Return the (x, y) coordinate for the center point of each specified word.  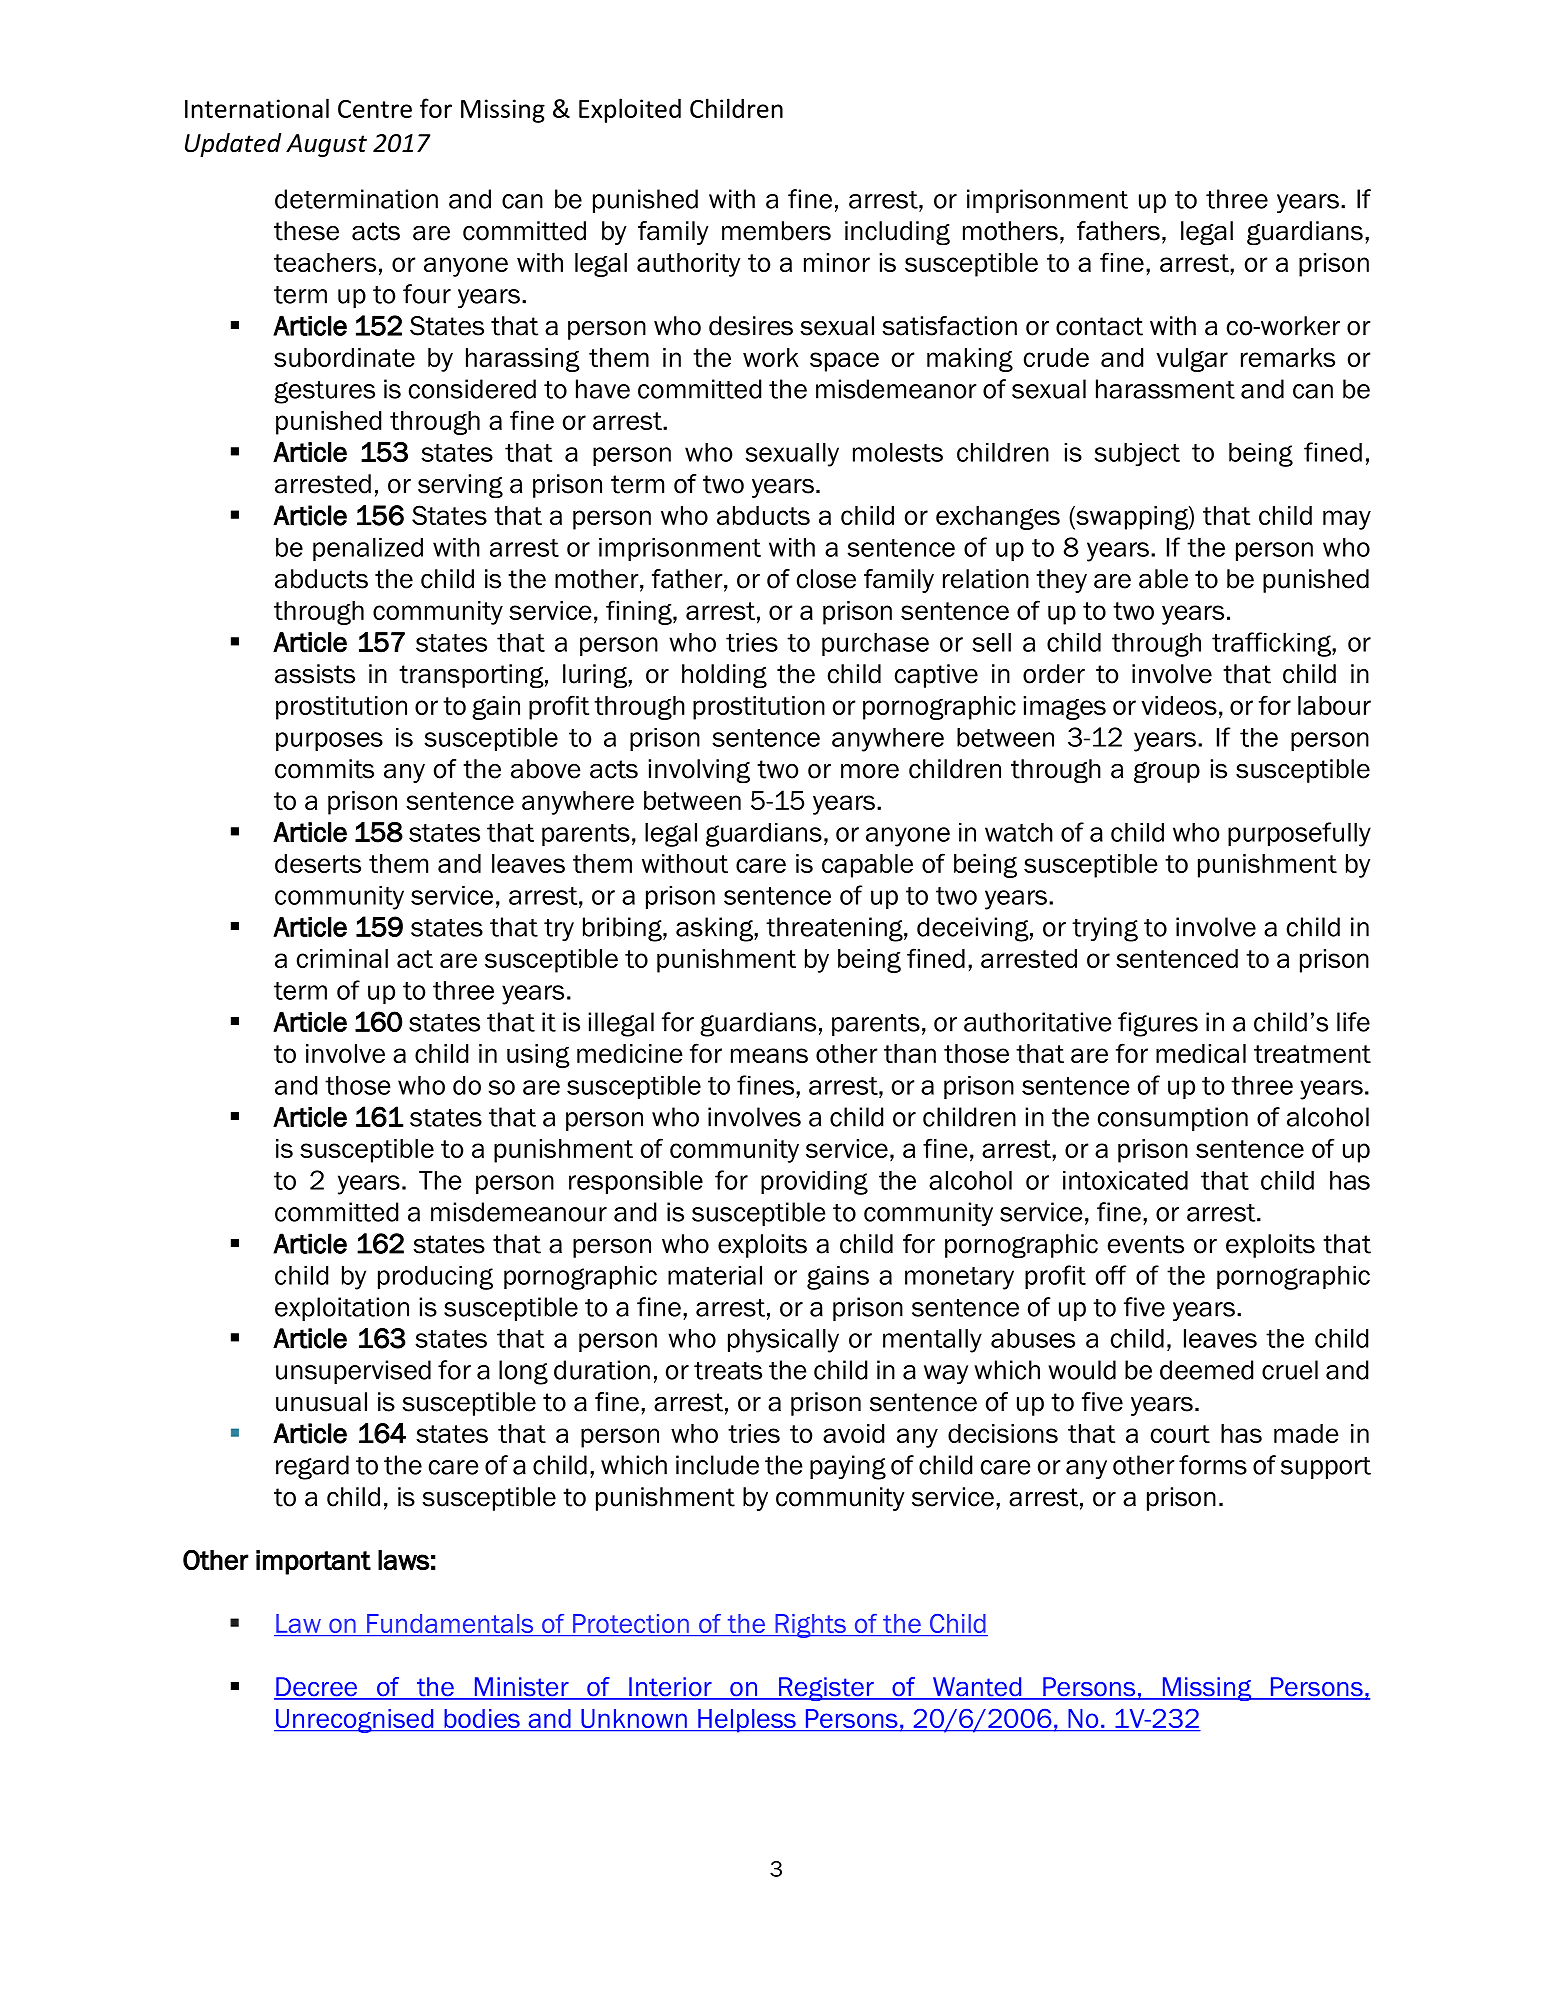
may (1347, 520)
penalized (368, 549)
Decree (316, 1688)
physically (783, 1341)
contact (1099, 326)
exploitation (342, 1309)
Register (826, 1689)
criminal (342, 958)
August (326, 145)
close (826, 579)
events (1146, 1244)
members (776, 231)
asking (715, 929)
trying (1105, 929)
